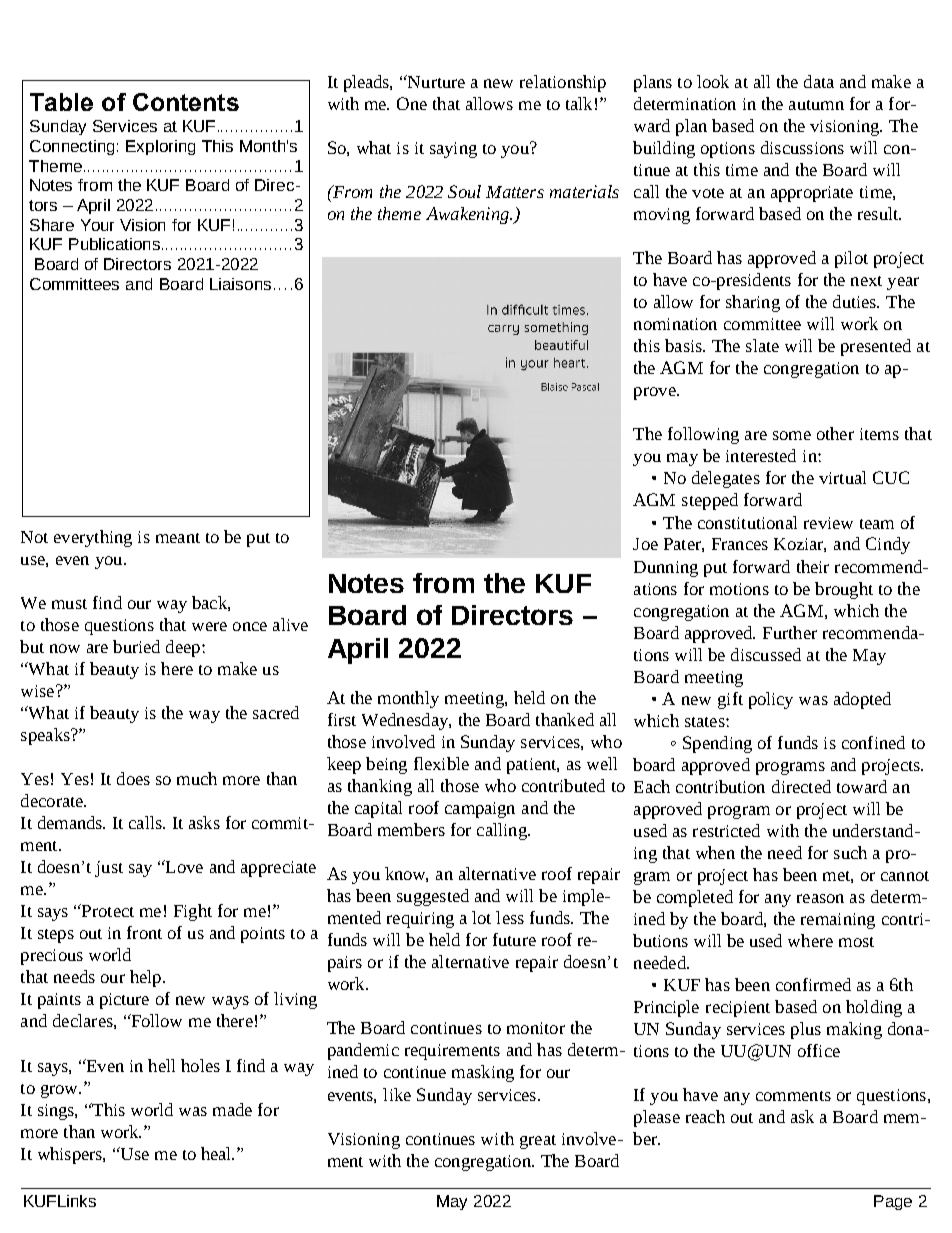 The width and height of the screenshot is (952, 1233). What do you see at coordinates (107, 910) in the screenshot?
I see `Protect` at bounding box center [107, 910].
